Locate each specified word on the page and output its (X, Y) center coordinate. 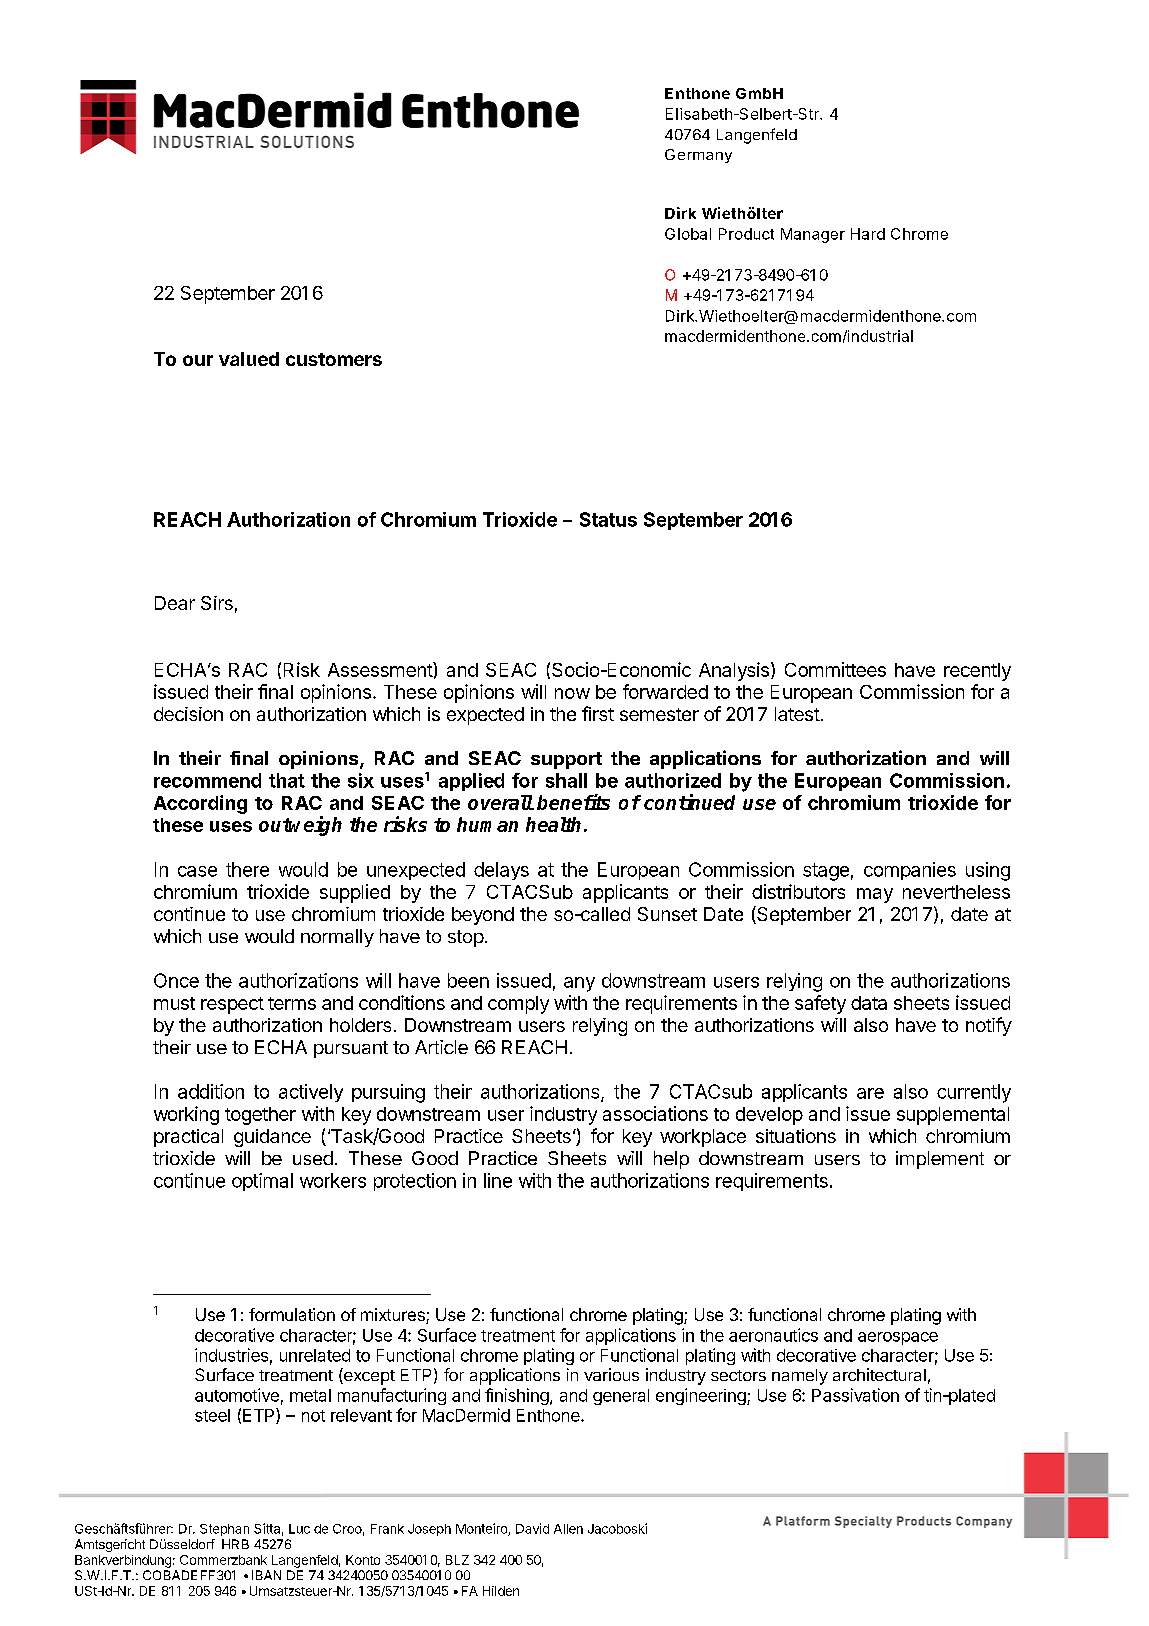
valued (249, 359)
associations (655, 1113)
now (572, 693)
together (260, 1116)
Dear (175, 603)
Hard (868, 234)
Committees (835, 669)
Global (688, 234)
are (870, 1093)
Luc (299, 1529)
